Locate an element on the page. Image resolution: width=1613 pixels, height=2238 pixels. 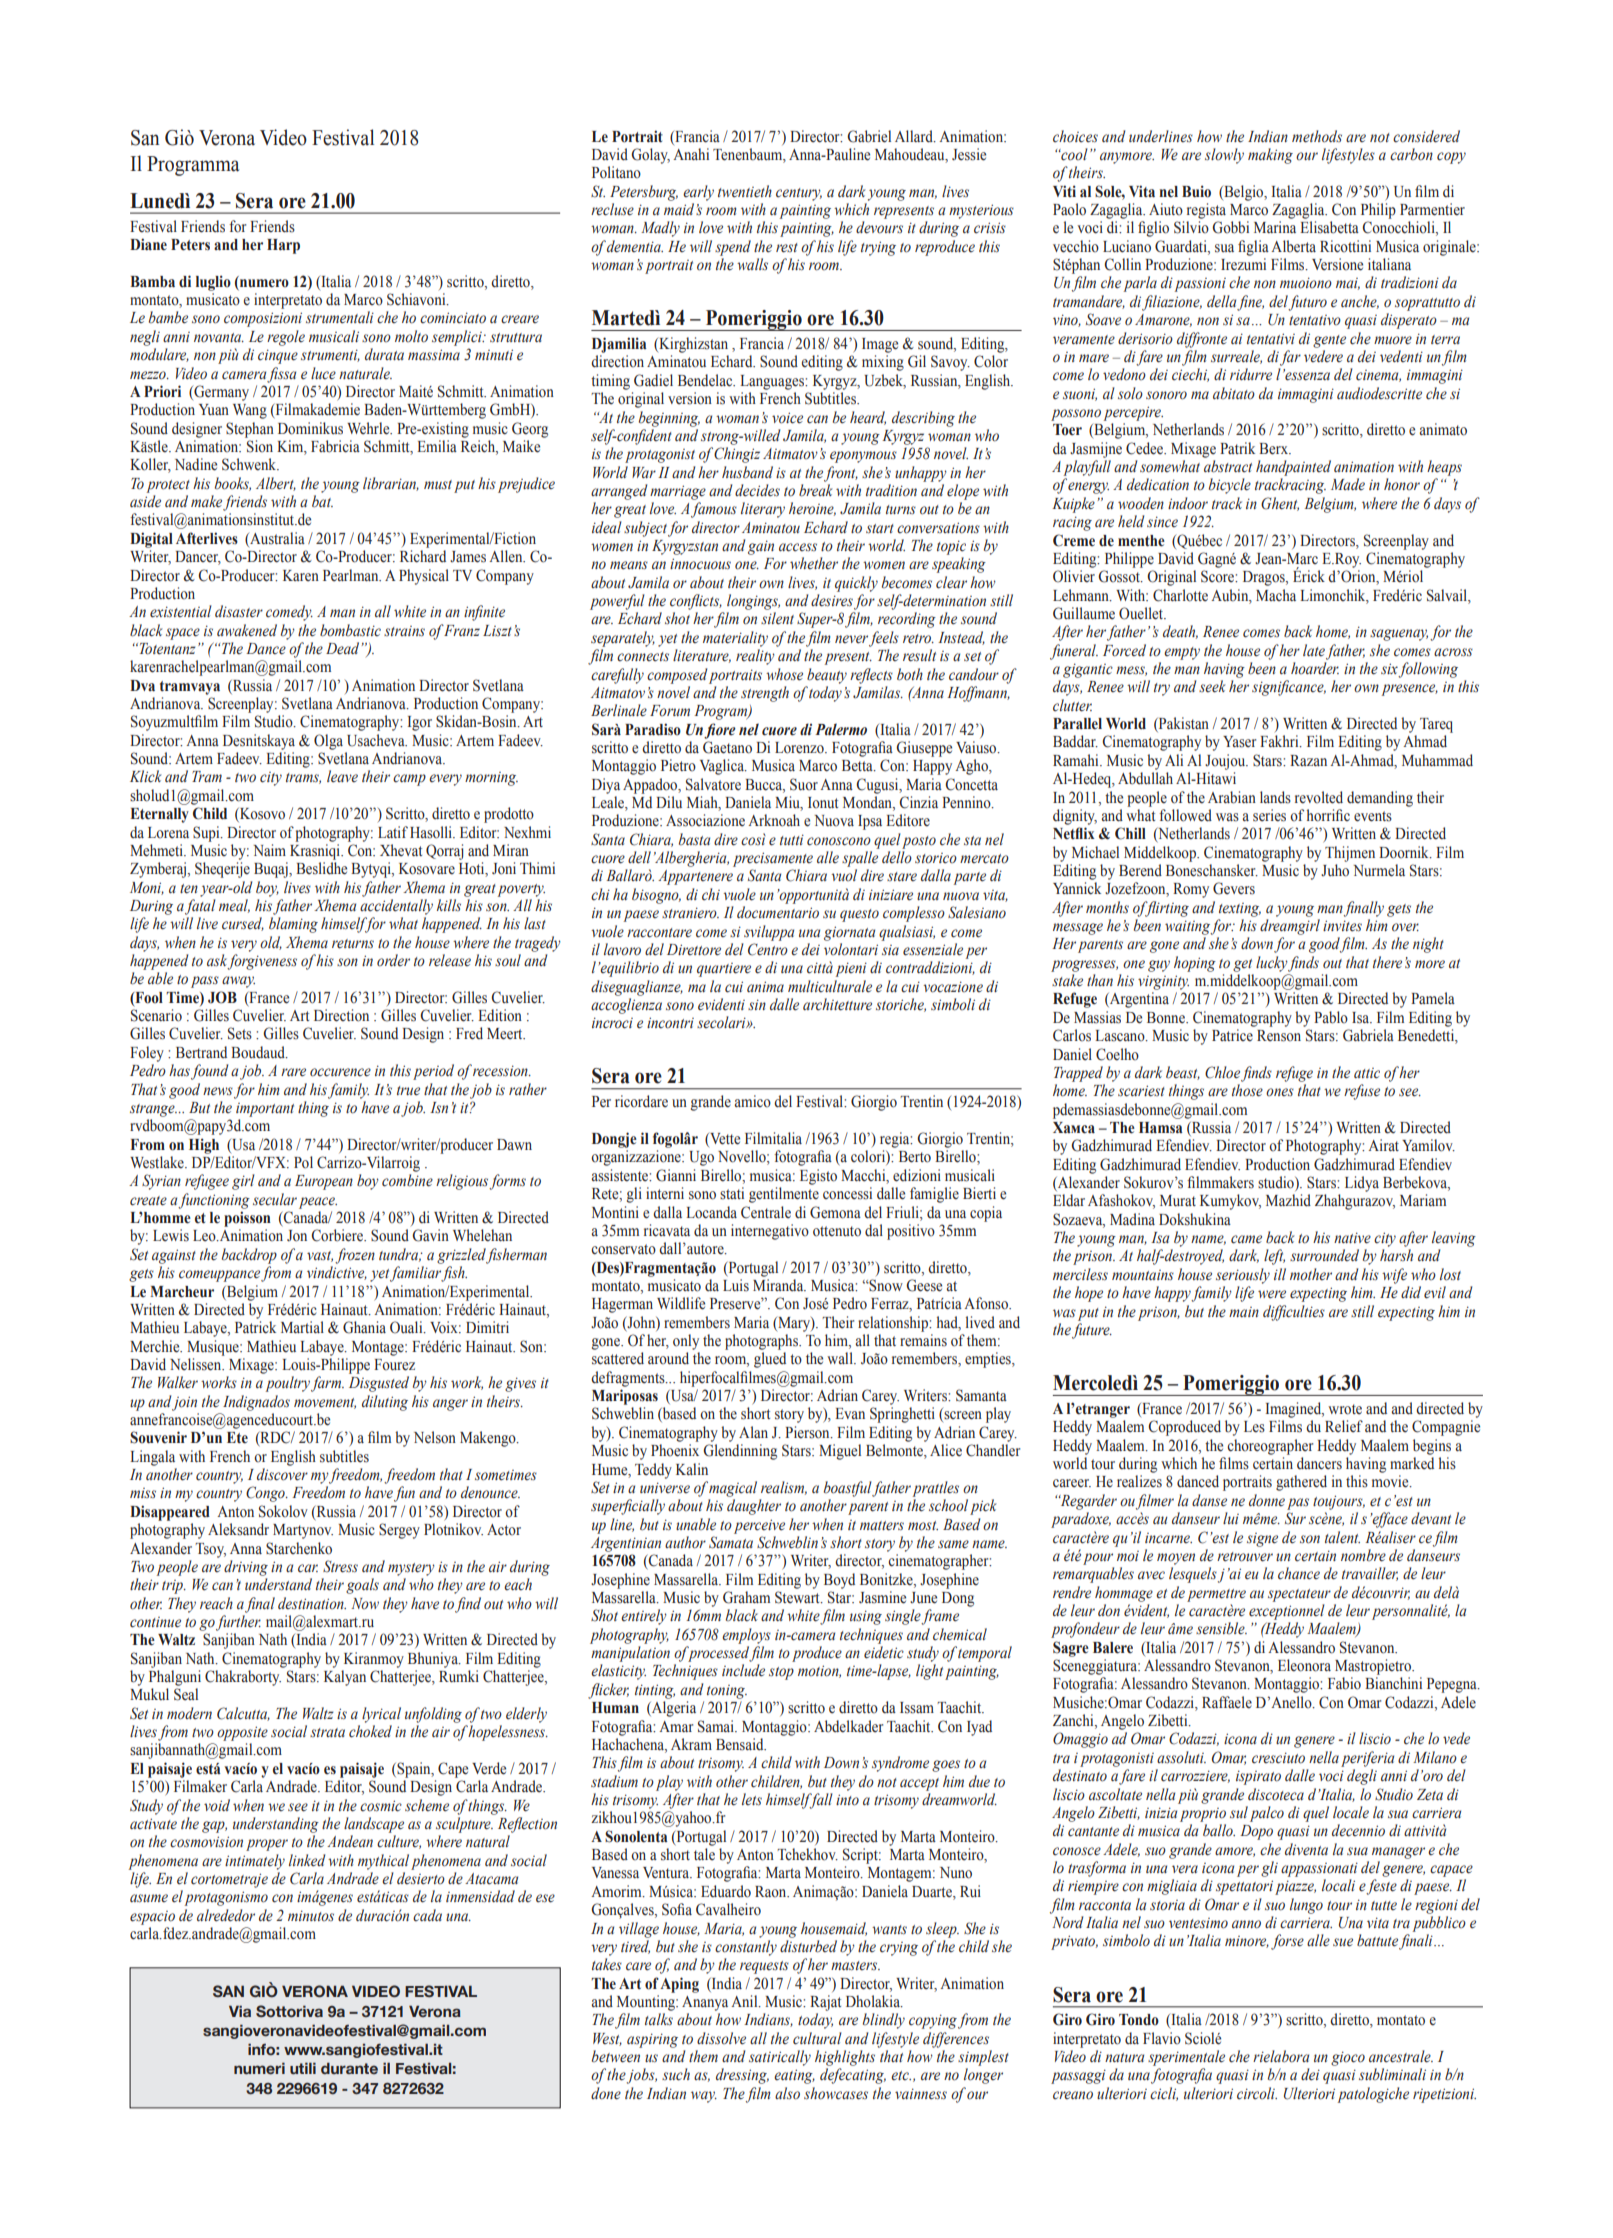
century is located at coordinates (799, 194).
